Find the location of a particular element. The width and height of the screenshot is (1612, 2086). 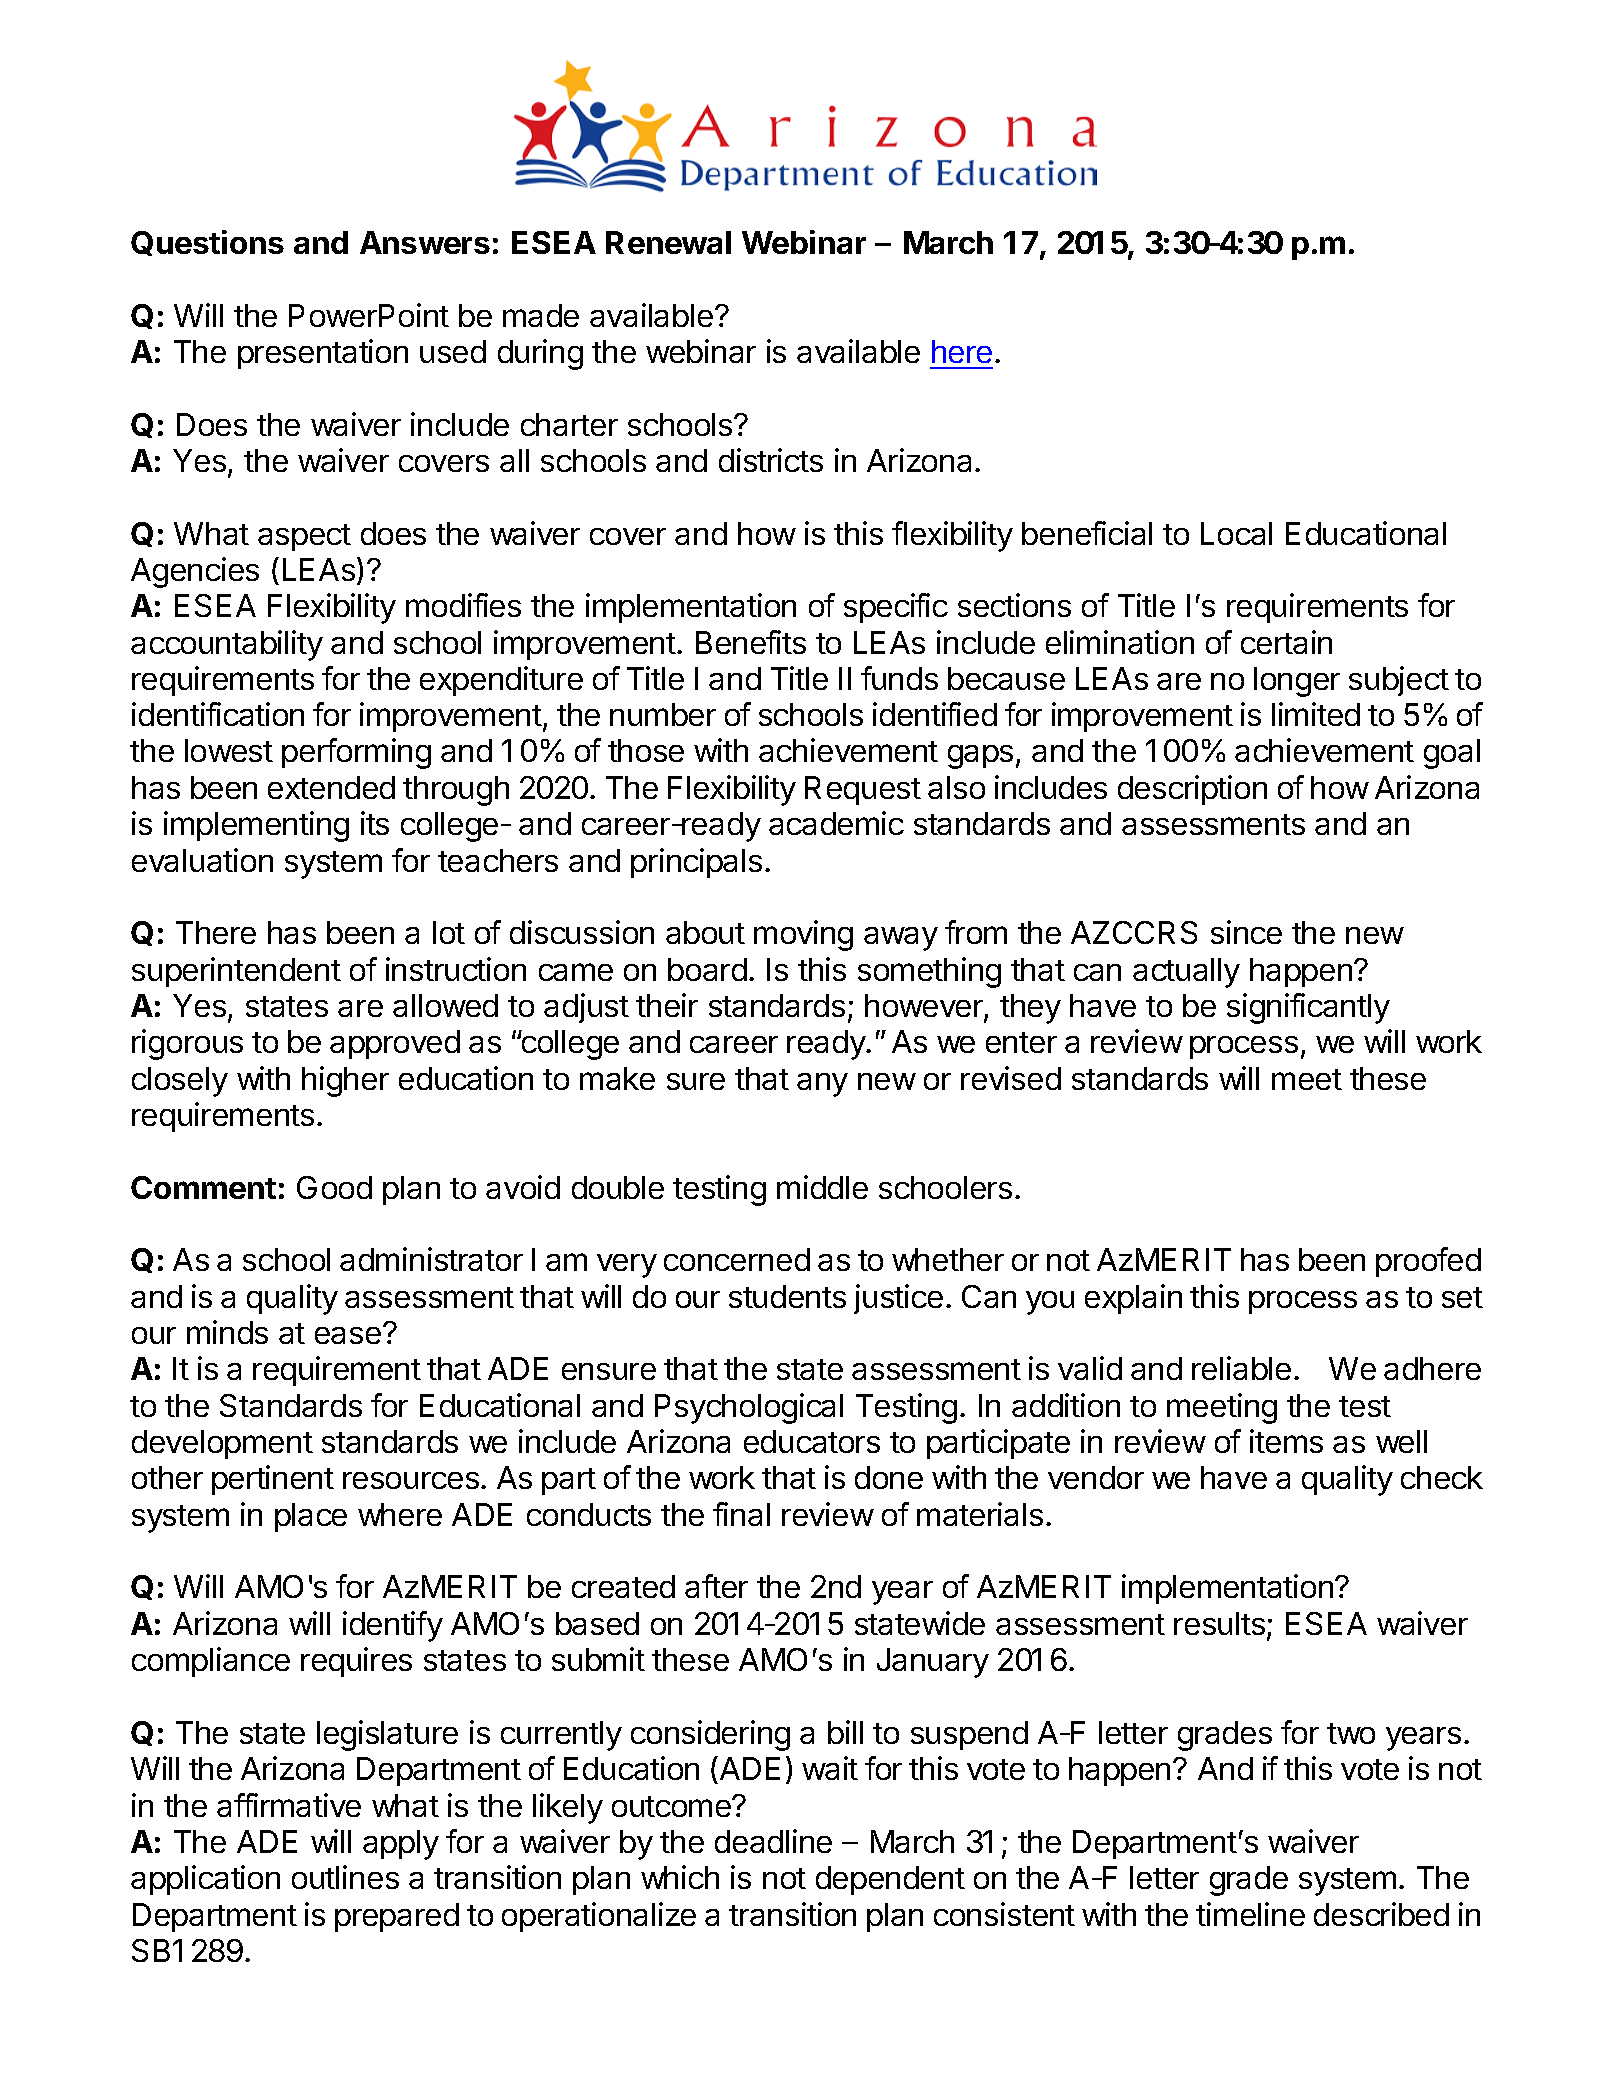

students is located at coordinates (787, 1296).
